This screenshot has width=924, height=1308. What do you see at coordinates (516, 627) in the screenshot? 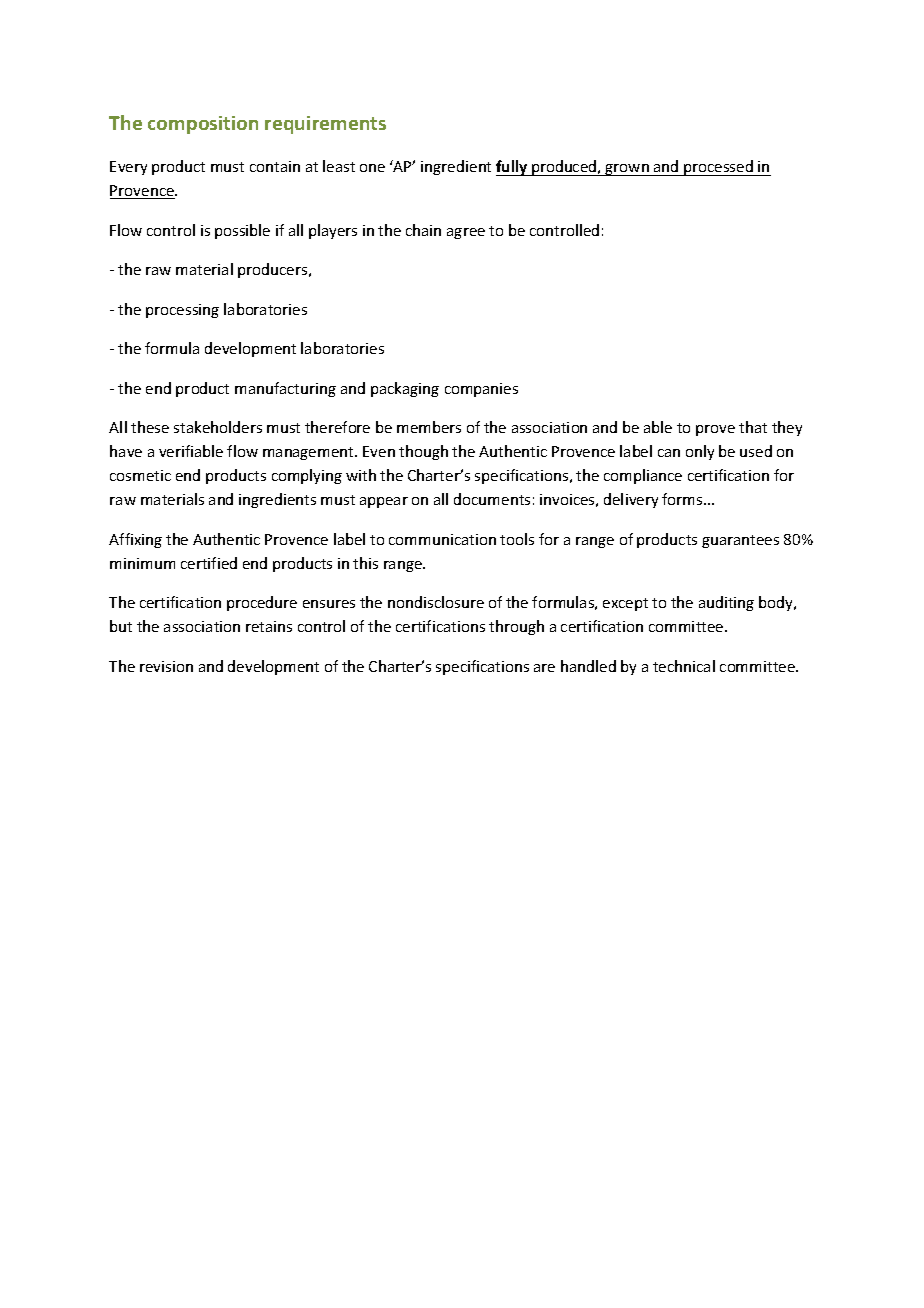
I see `through` at bounding box center [516, 627].
